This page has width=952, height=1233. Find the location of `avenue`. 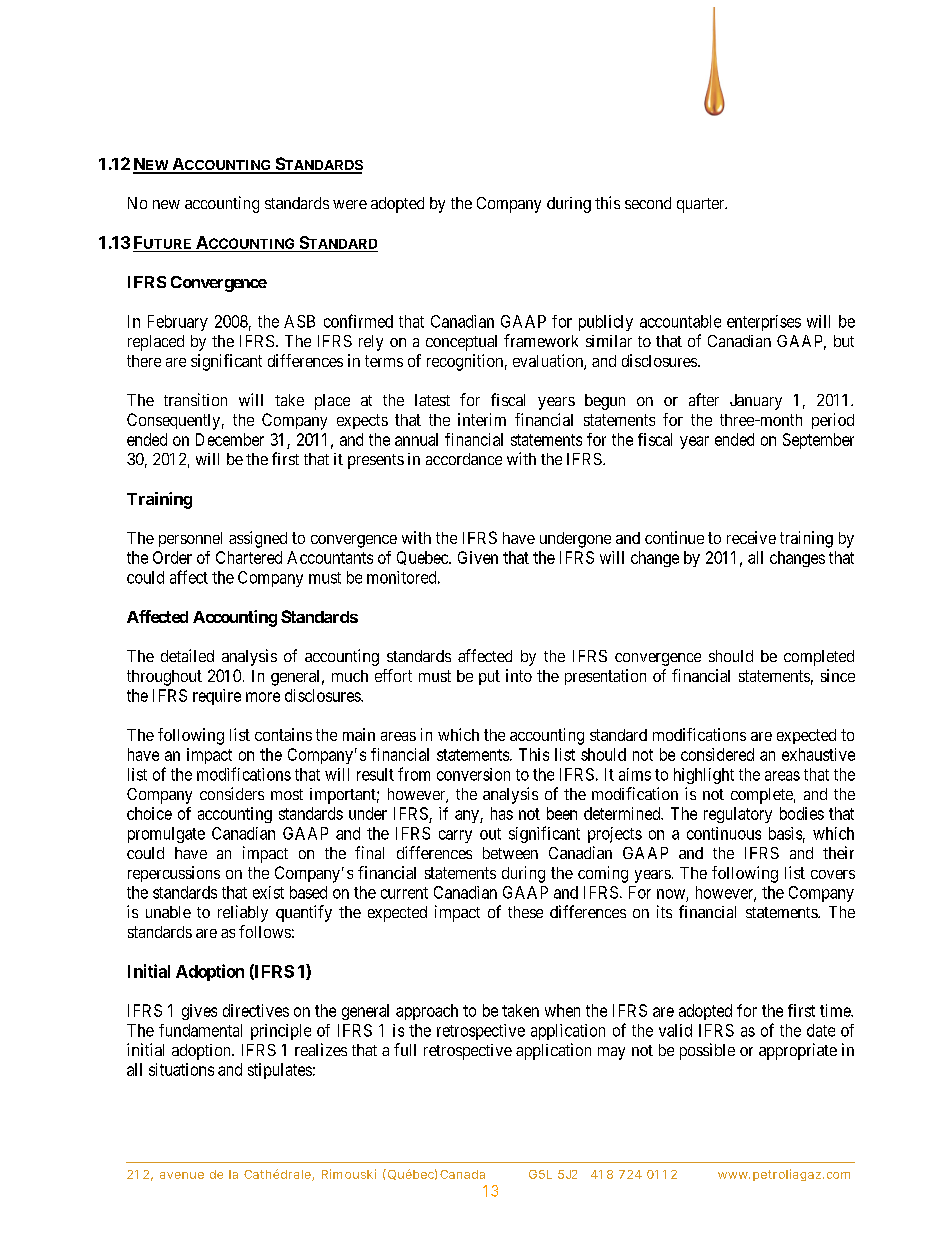

avenue is located at coordinates (182, 1175).
